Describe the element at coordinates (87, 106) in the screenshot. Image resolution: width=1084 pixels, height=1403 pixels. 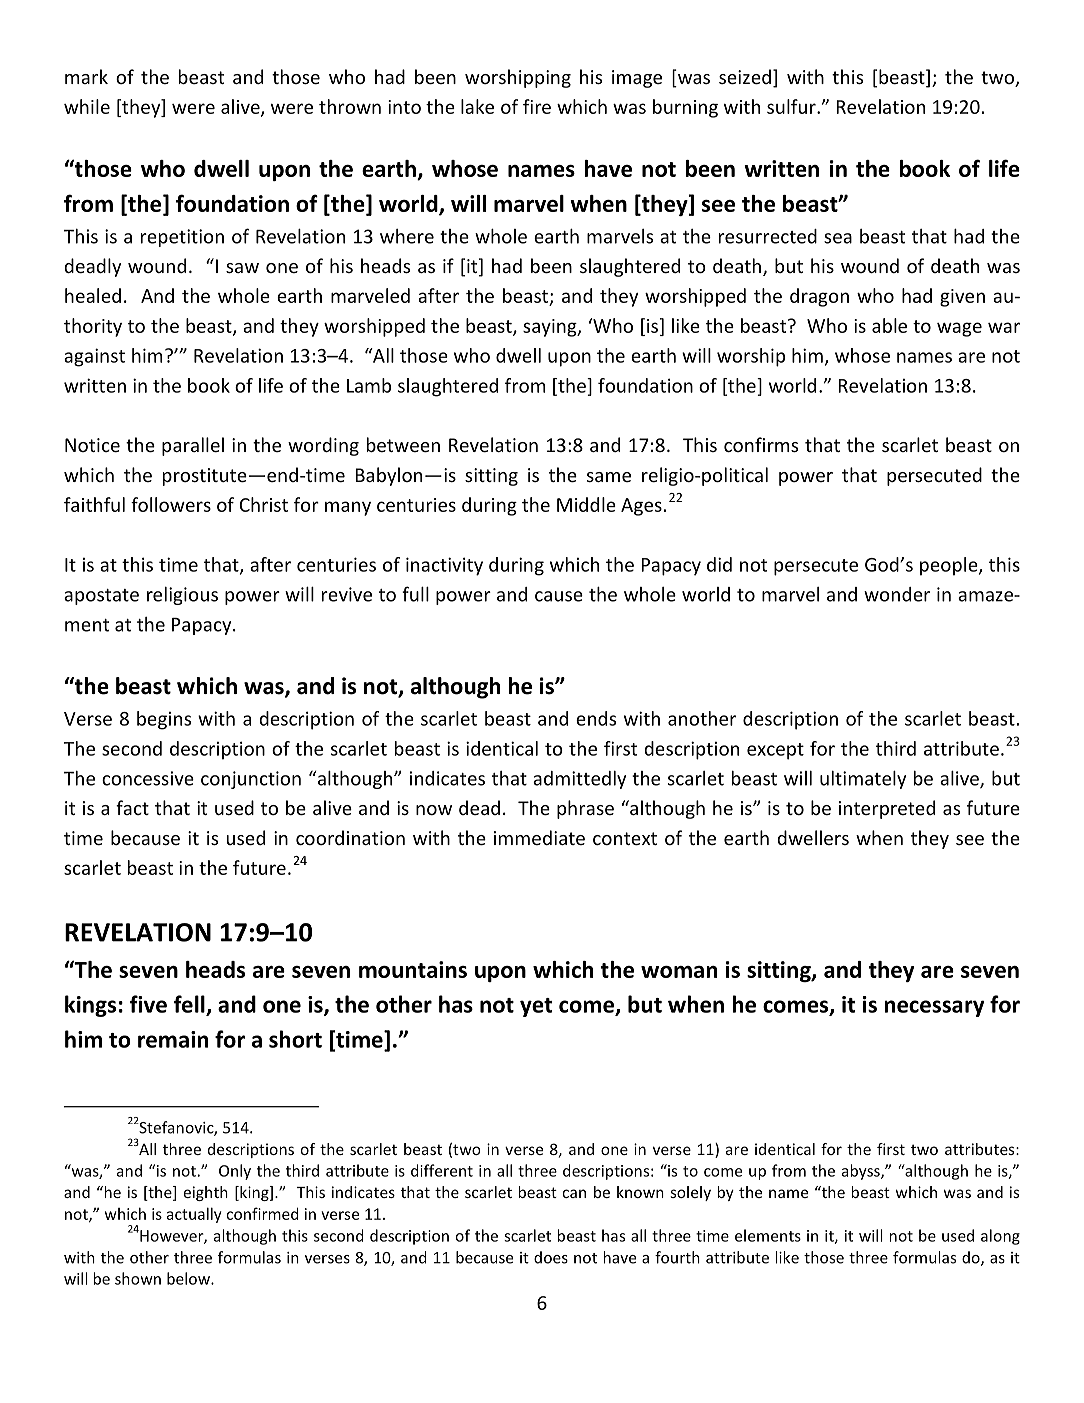
I see `while` at that location.
